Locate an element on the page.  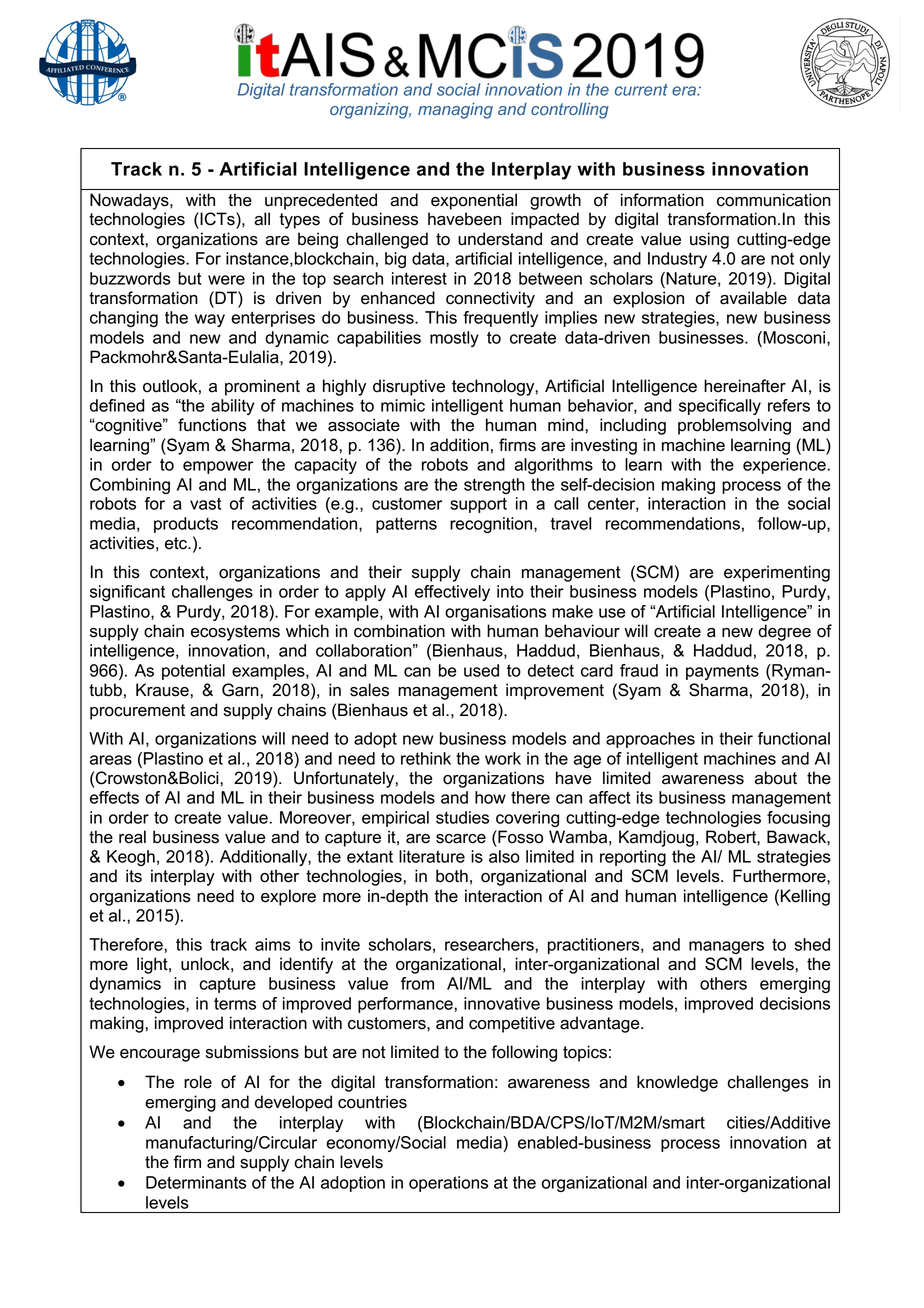
aims is located at coordinates (273, 944).
